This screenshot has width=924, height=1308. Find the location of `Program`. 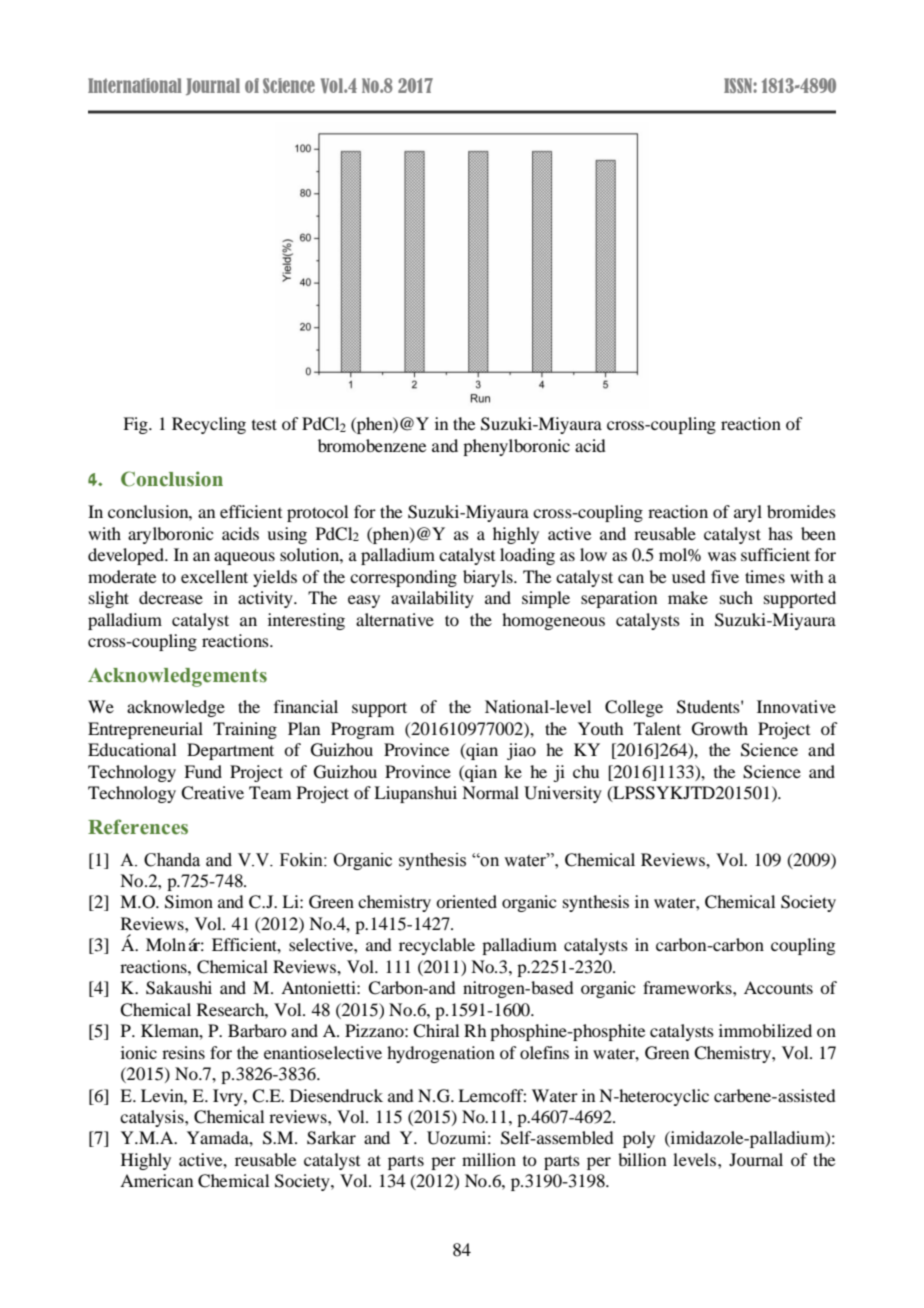

Program is located at coordinates (362, 730).
